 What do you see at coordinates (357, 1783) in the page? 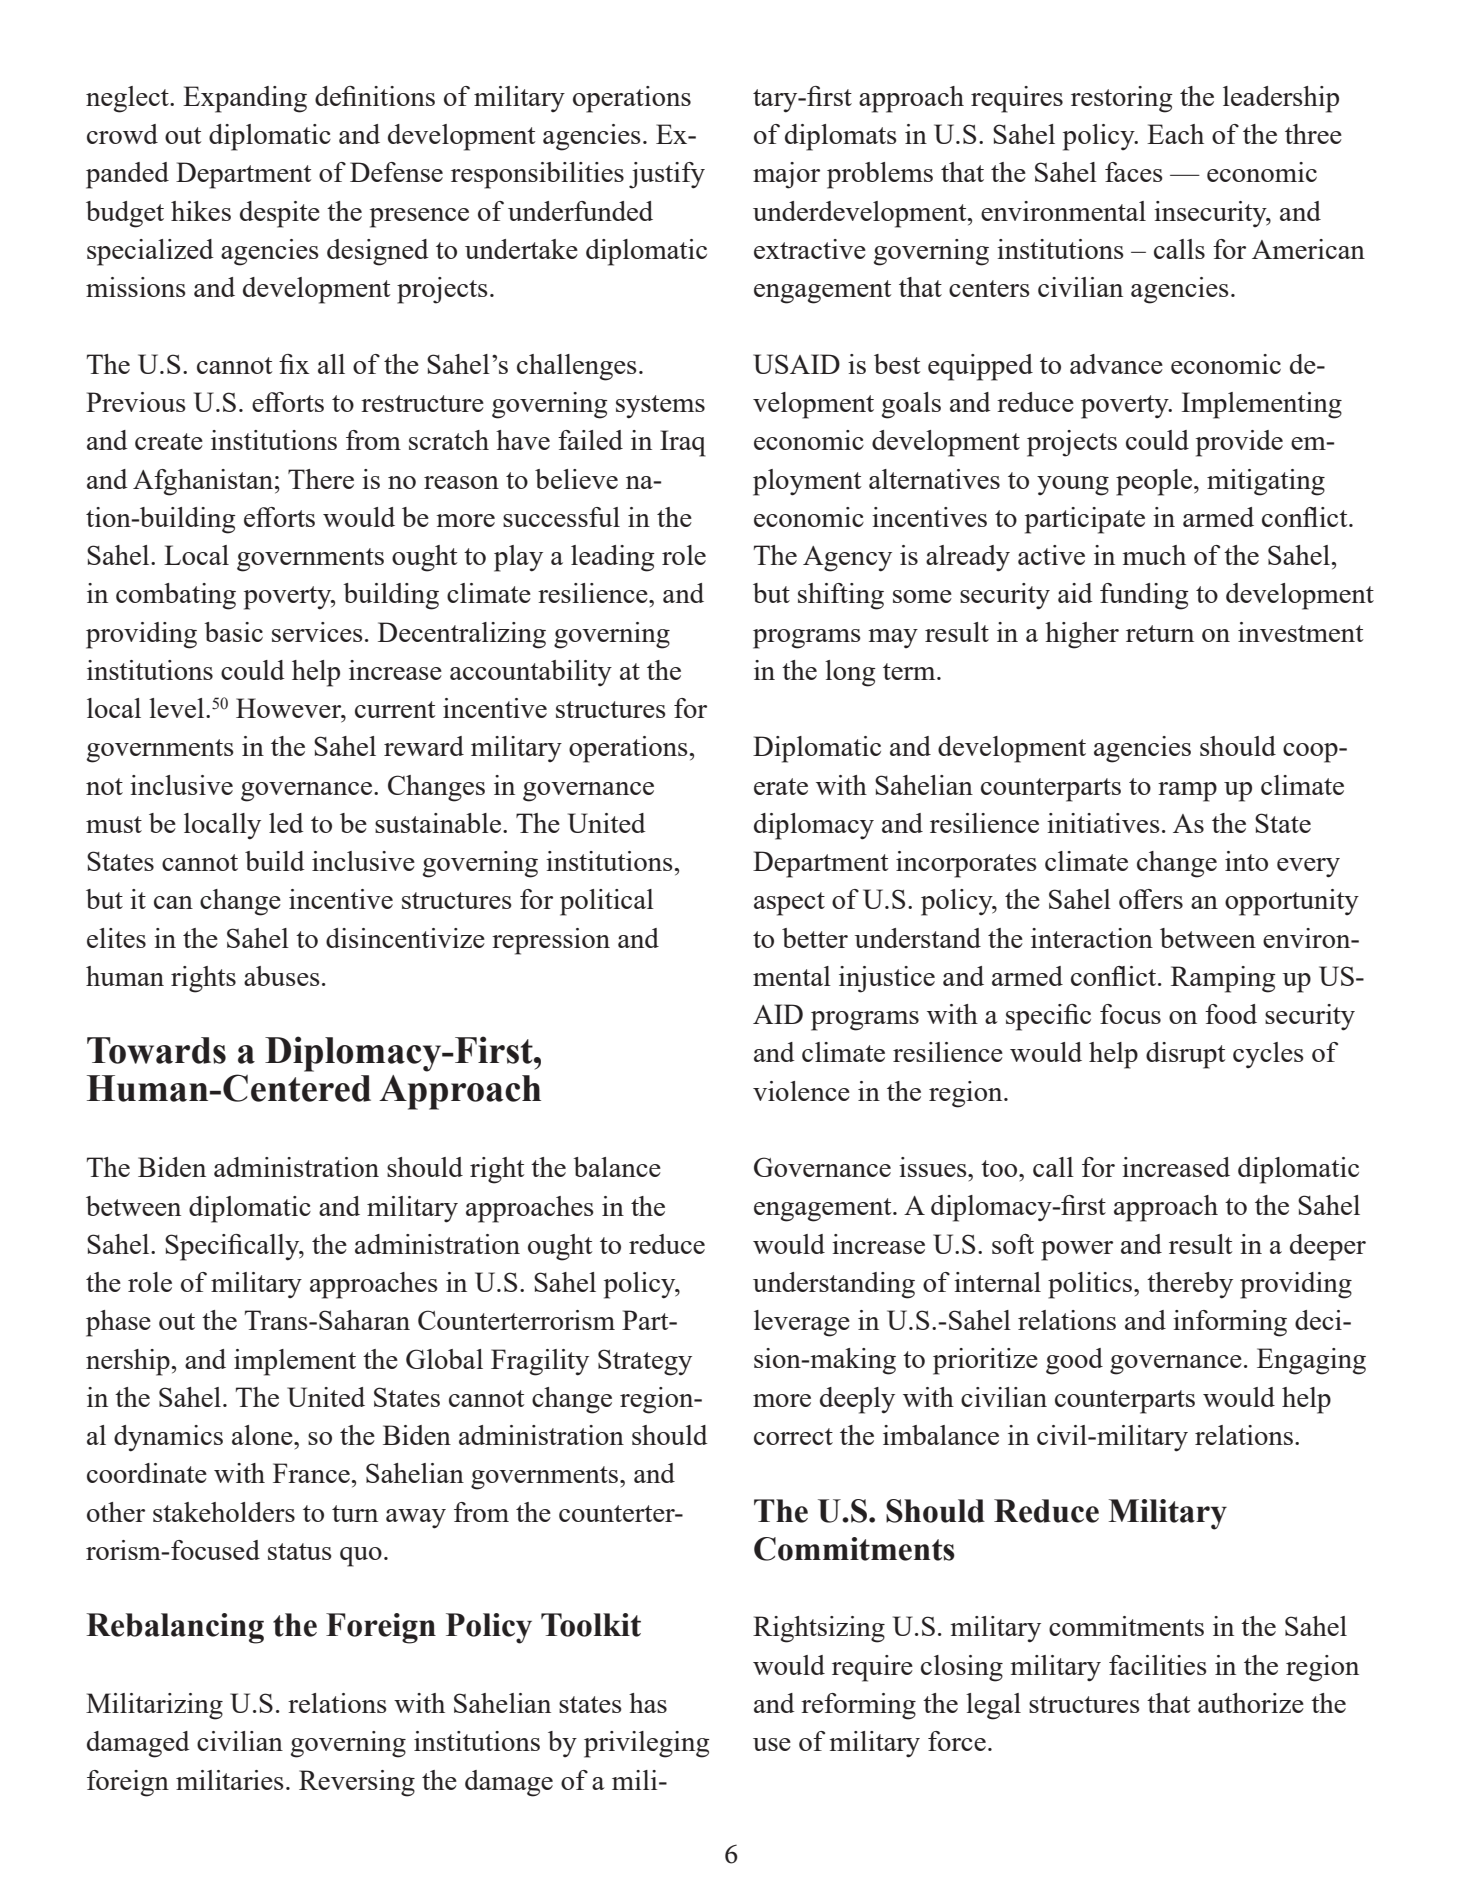
I see `Reversing` at bounding box center [357, 1783].
